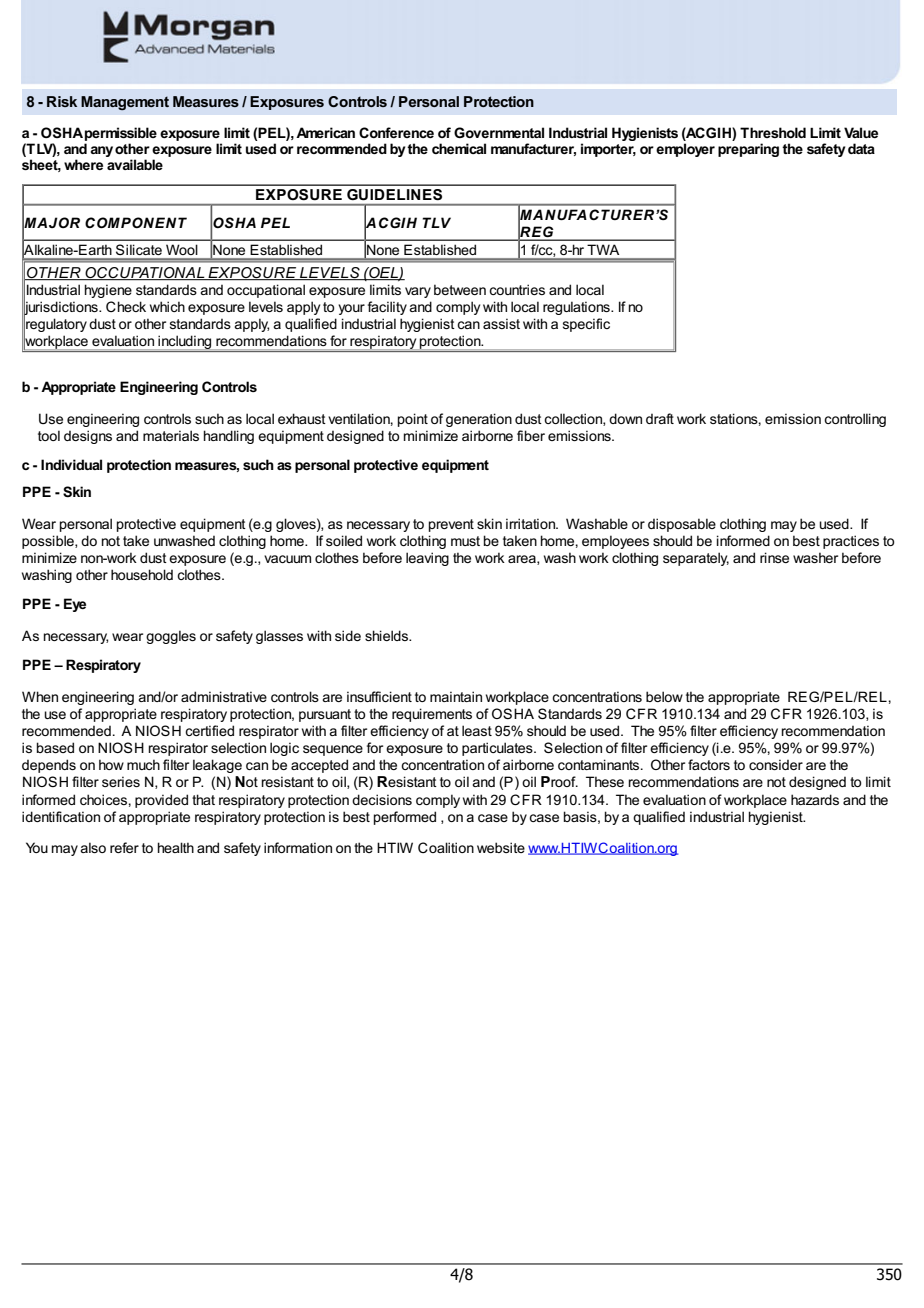 The image size is (924, 1308). What do you see at coordinates (774, 557) in the document?
I see `rinse` at bounding box center [774, 557].
